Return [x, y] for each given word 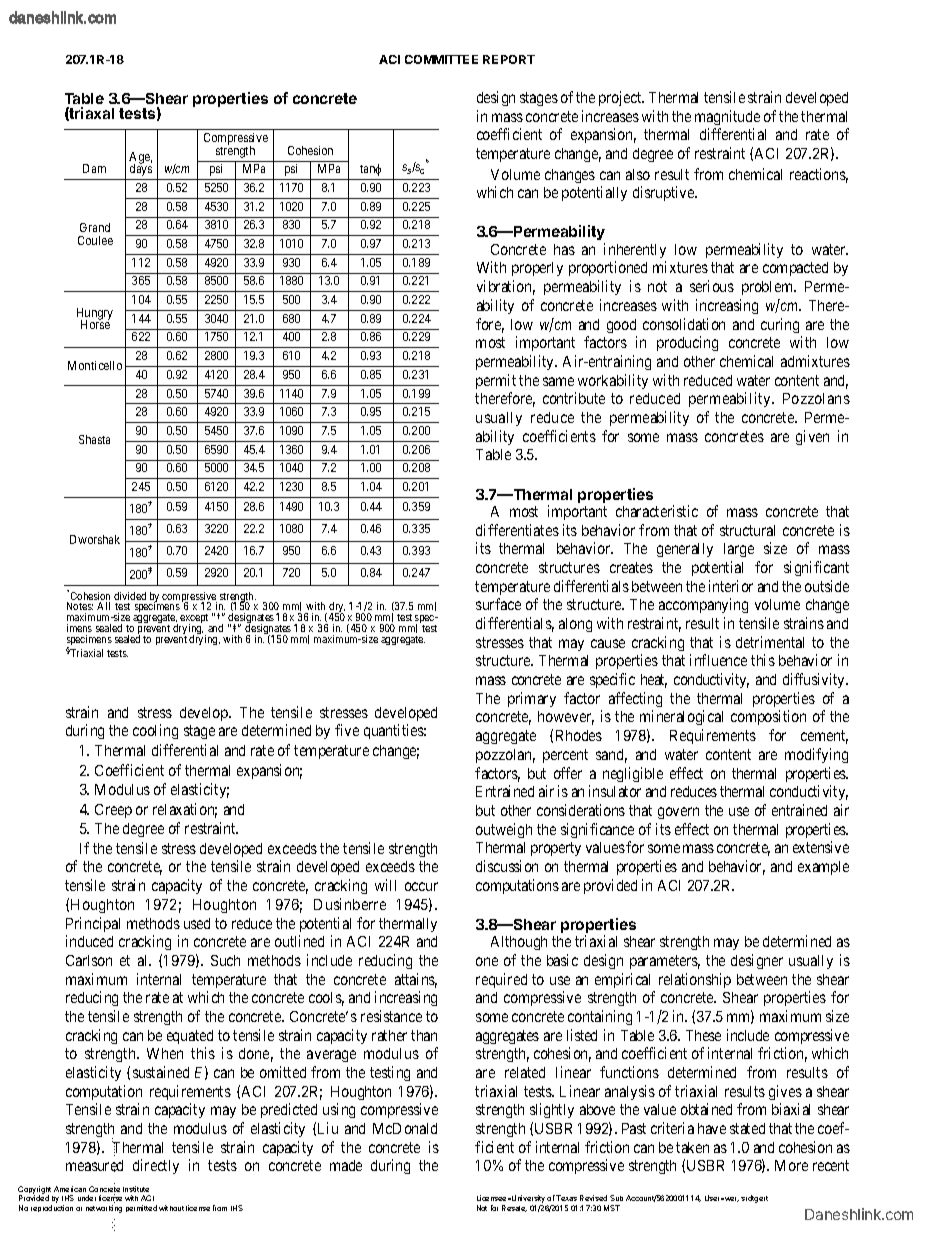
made [346, 1165]
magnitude [727, 117]
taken [692, 1147]
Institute [136, 1189]
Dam [94, 168]
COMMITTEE [441, 59]
